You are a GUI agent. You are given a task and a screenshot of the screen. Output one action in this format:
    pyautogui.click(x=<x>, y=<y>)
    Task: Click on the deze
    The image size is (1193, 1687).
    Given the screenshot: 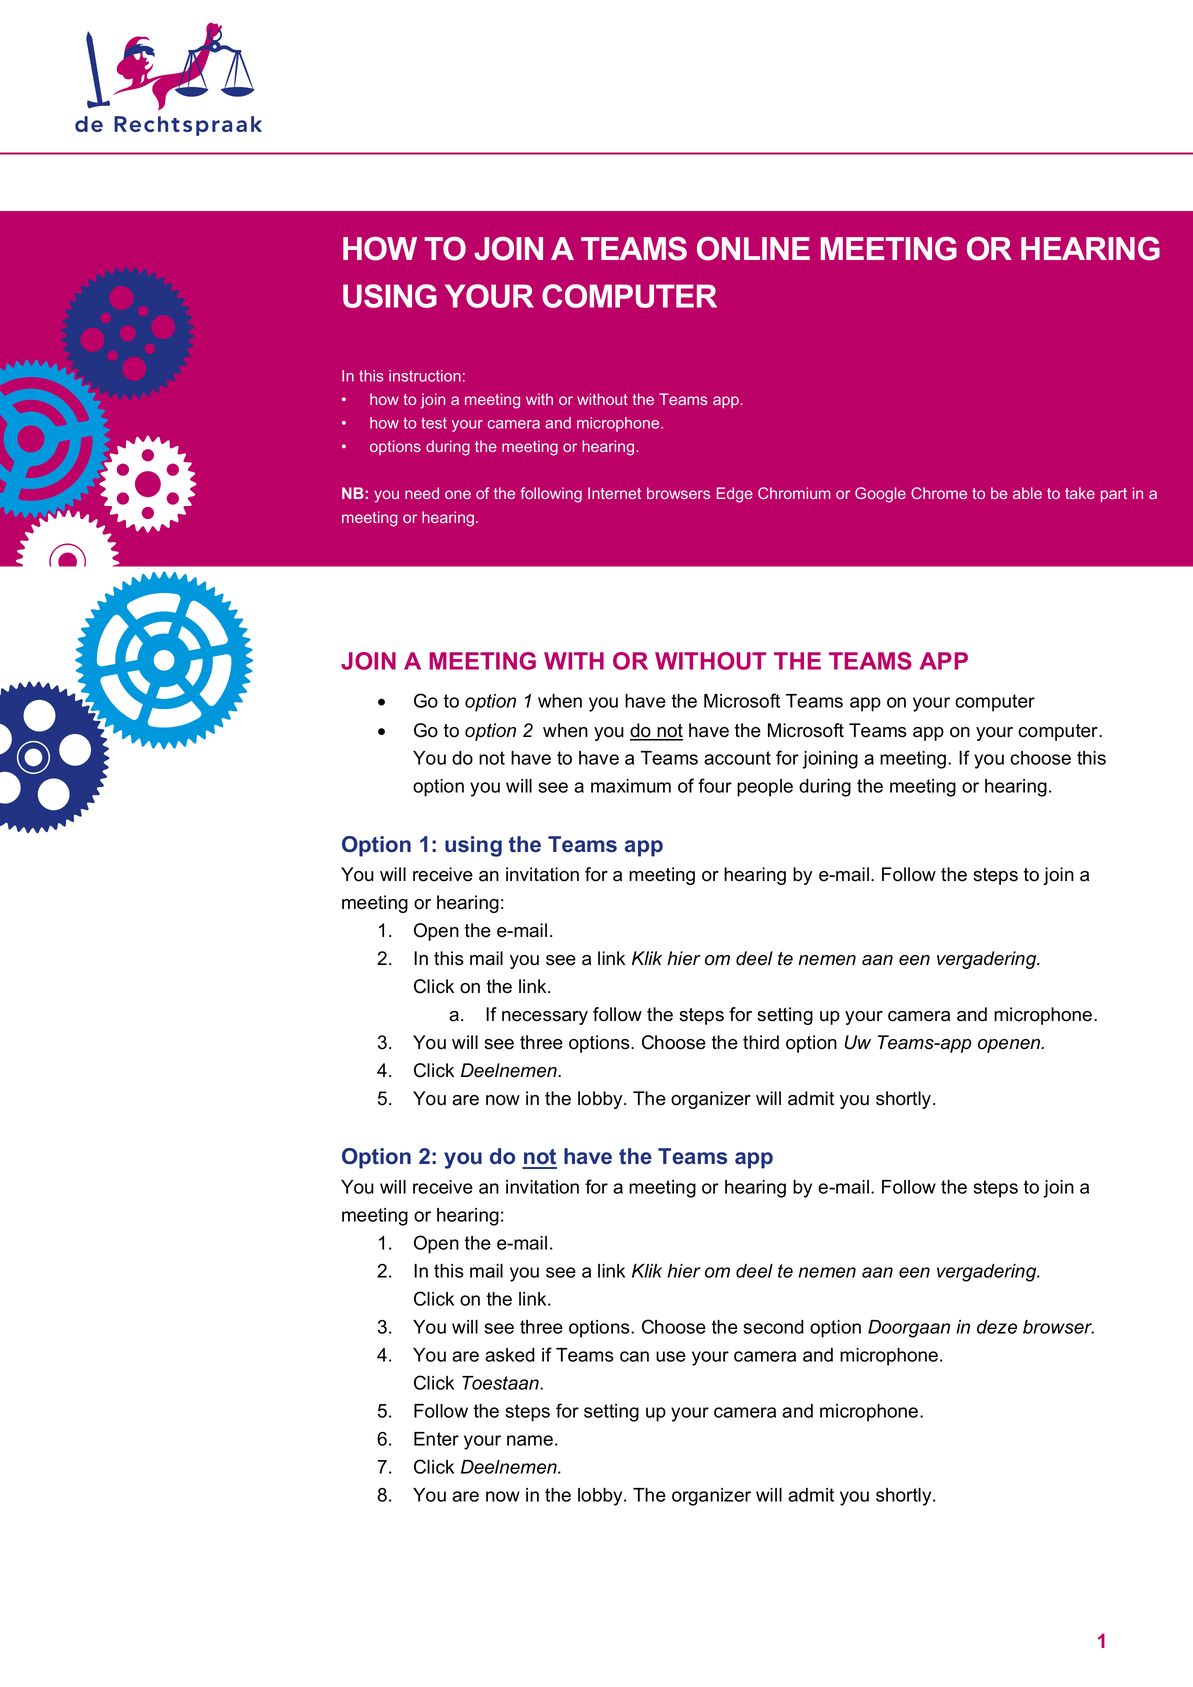 What is the action you would take?
    pyautogui.click(x=997, y=1327)
